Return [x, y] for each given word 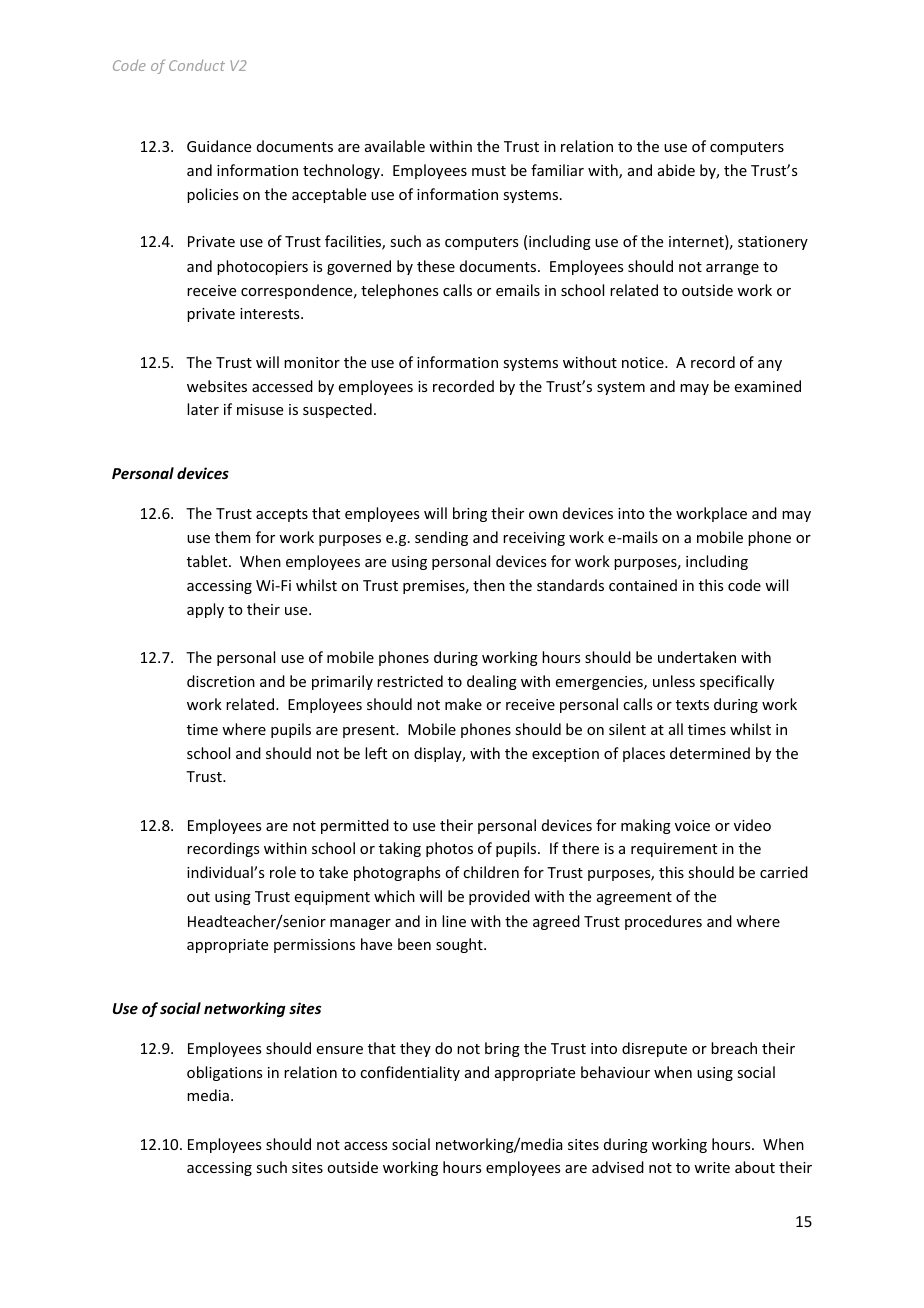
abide [676, 170]
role [283, 872]
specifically [737, 682]
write [712, 1167]
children [491, 872]
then [489, 585]
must [489, 171]
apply [205, 610]
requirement [674, 850]
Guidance [219, 146]
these [436, 266]
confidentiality [410, 1073]
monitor [312, 362]
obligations [224, 1073]
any [770, 365]
